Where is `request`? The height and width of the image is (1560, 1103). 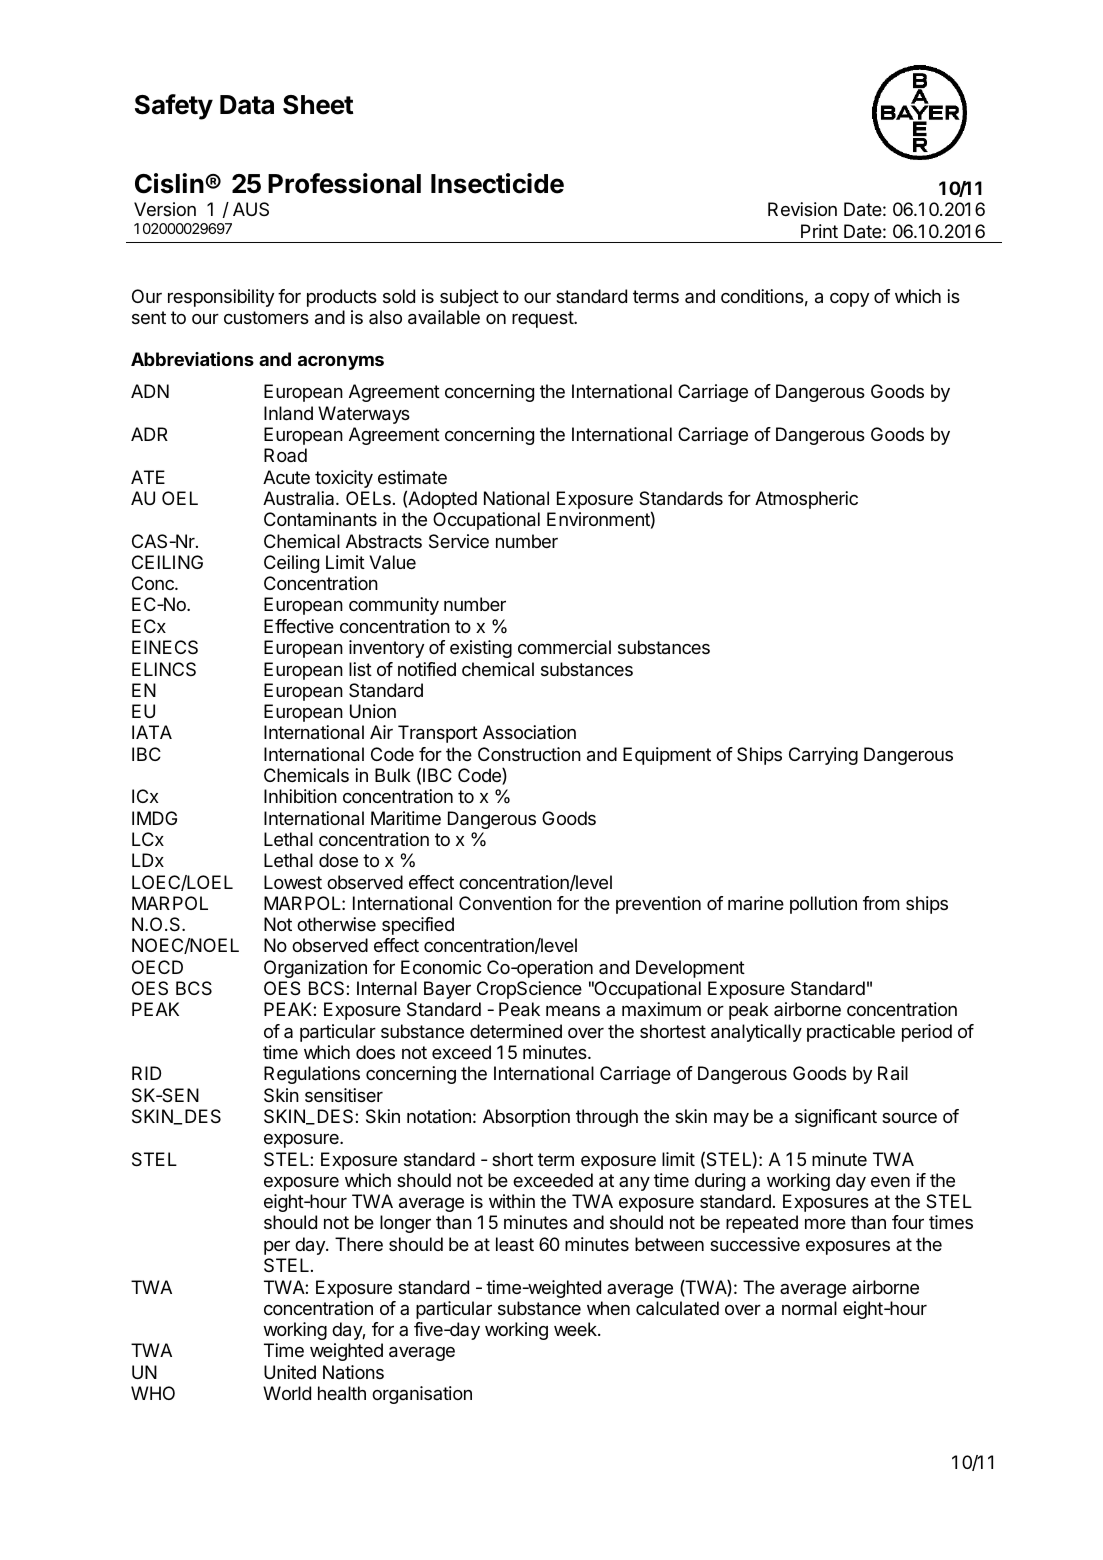
request is located at coordinates (543, 319).
